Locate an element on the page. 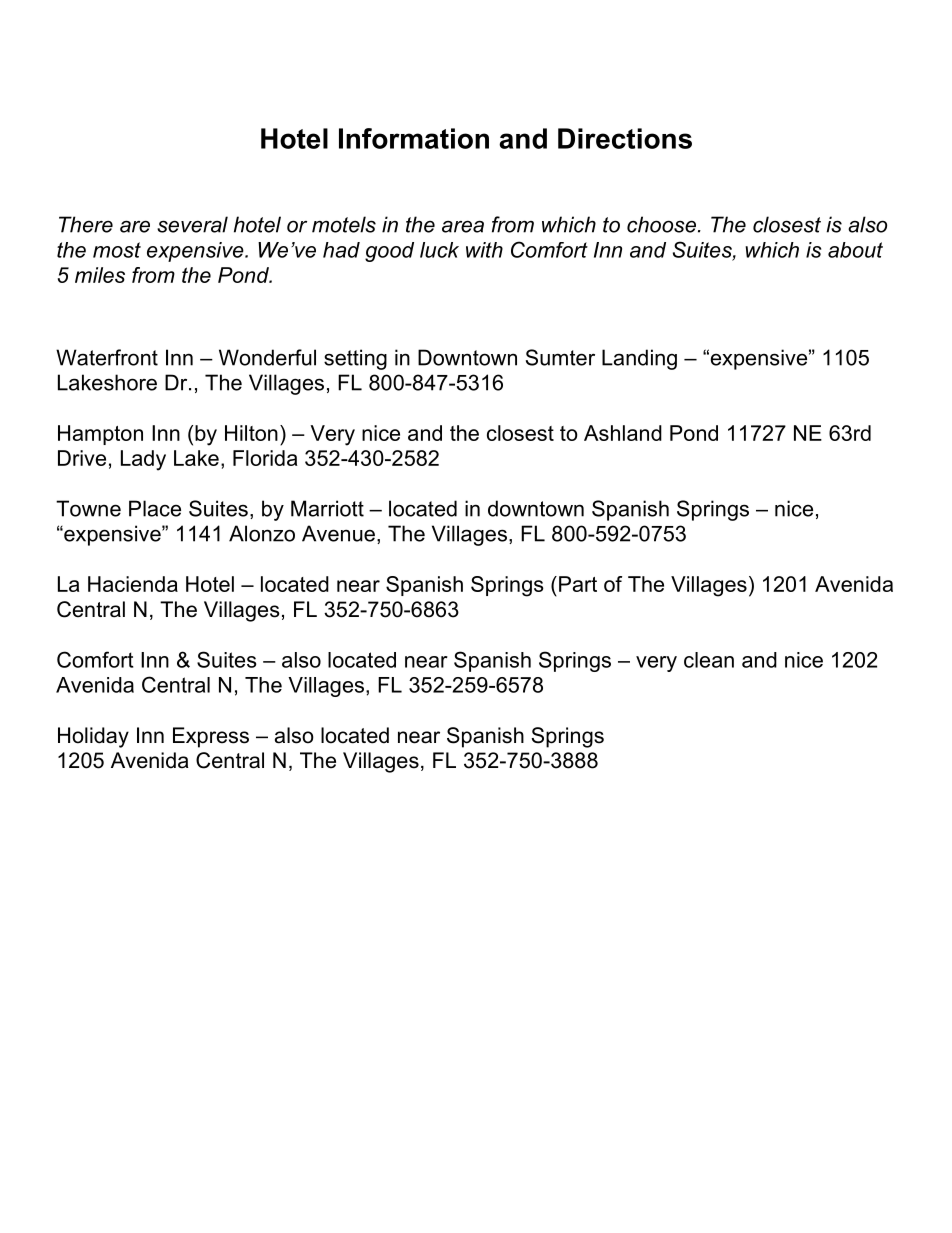 The image size is (952, 1233). several is located at coordinates (192, 224).
